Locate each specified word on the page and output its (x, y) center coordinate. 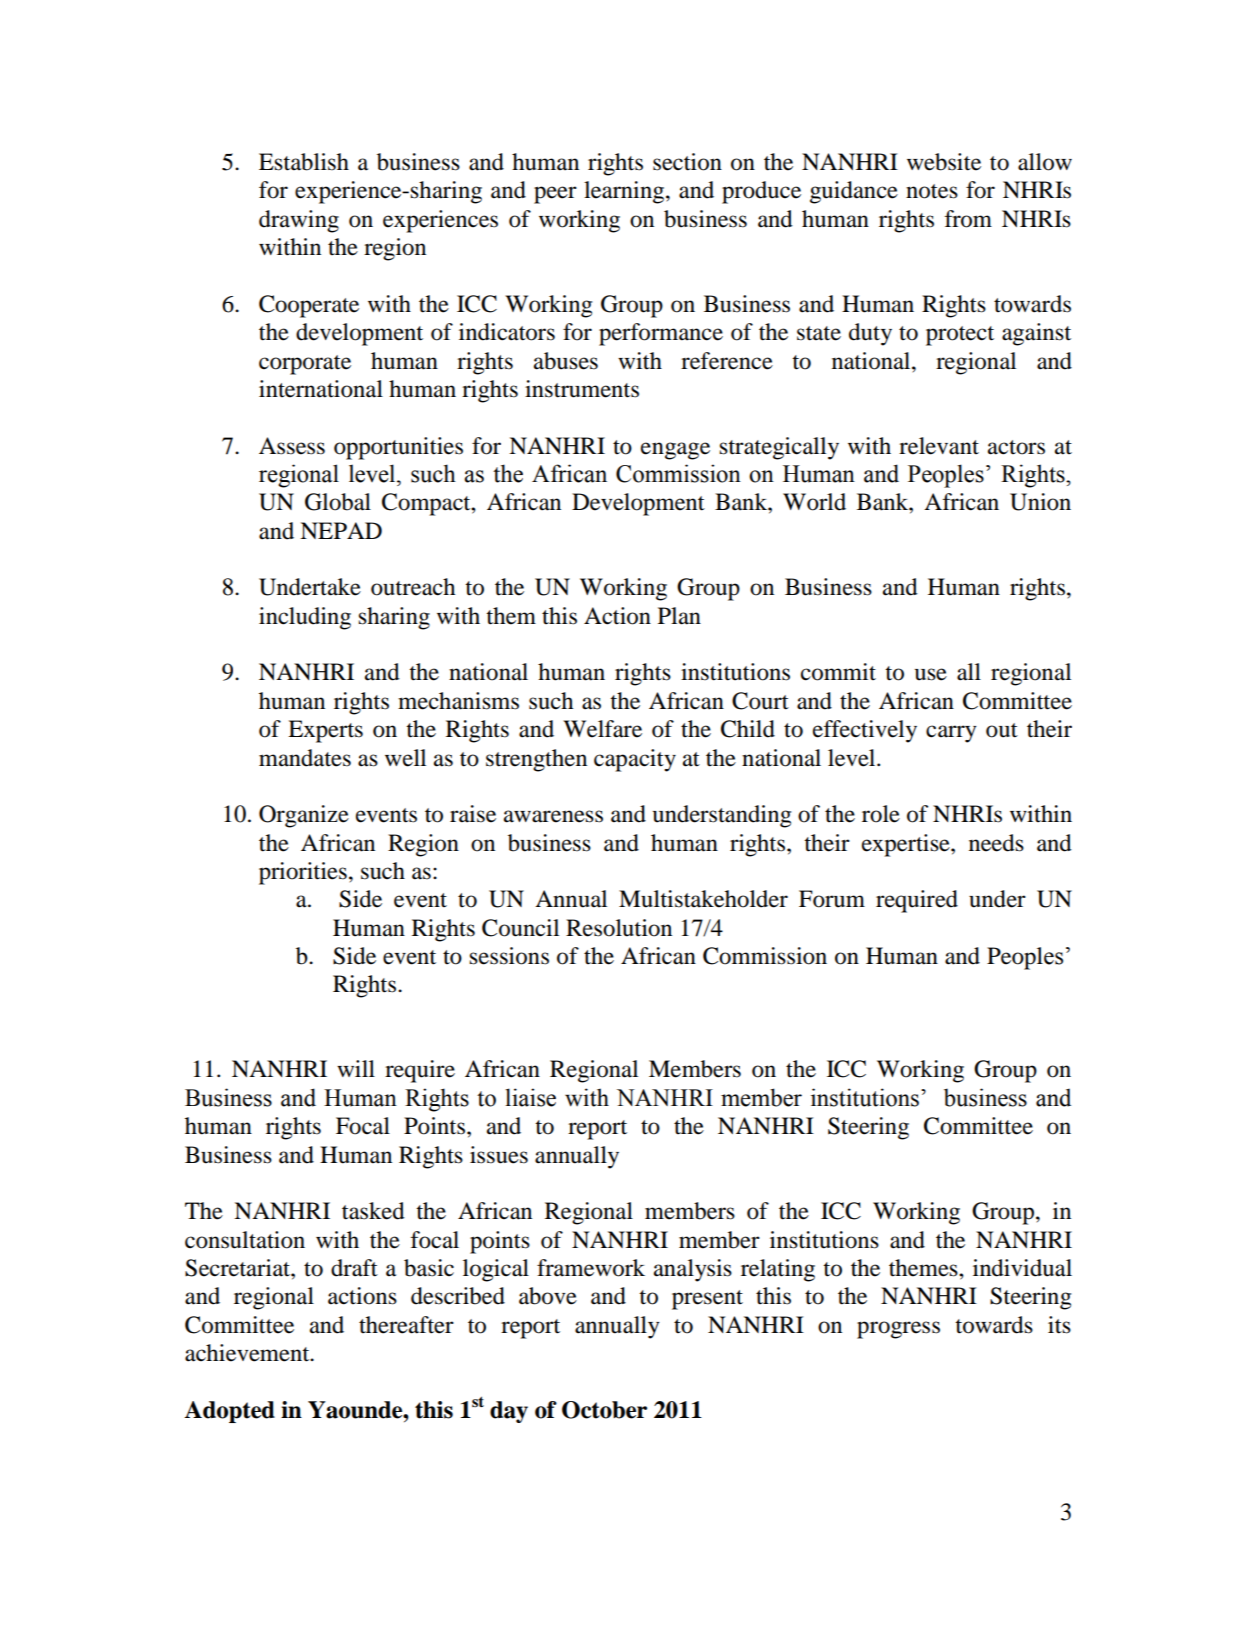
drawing (299, 221)
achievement (248, 1353)
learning (625, 192)
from (968, 219)
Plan (679, 616)
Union (1040, 502)
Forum (832, 899)
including (305, 618)
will (356, 1068)
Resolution (619, 928)
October (604, 1410)
